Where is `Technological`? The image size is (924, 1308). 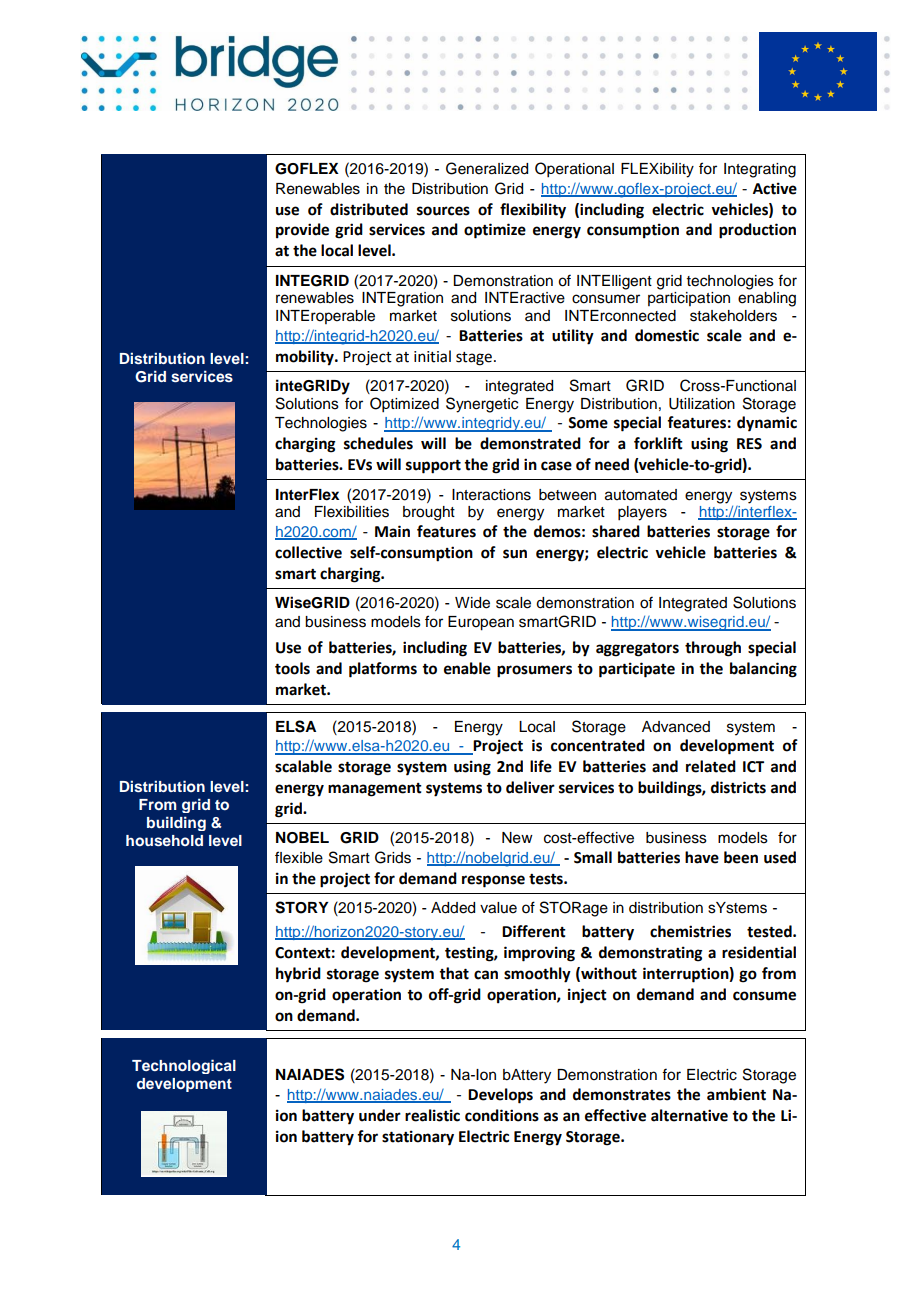
Technological is located at coordinates (184, 1066).
